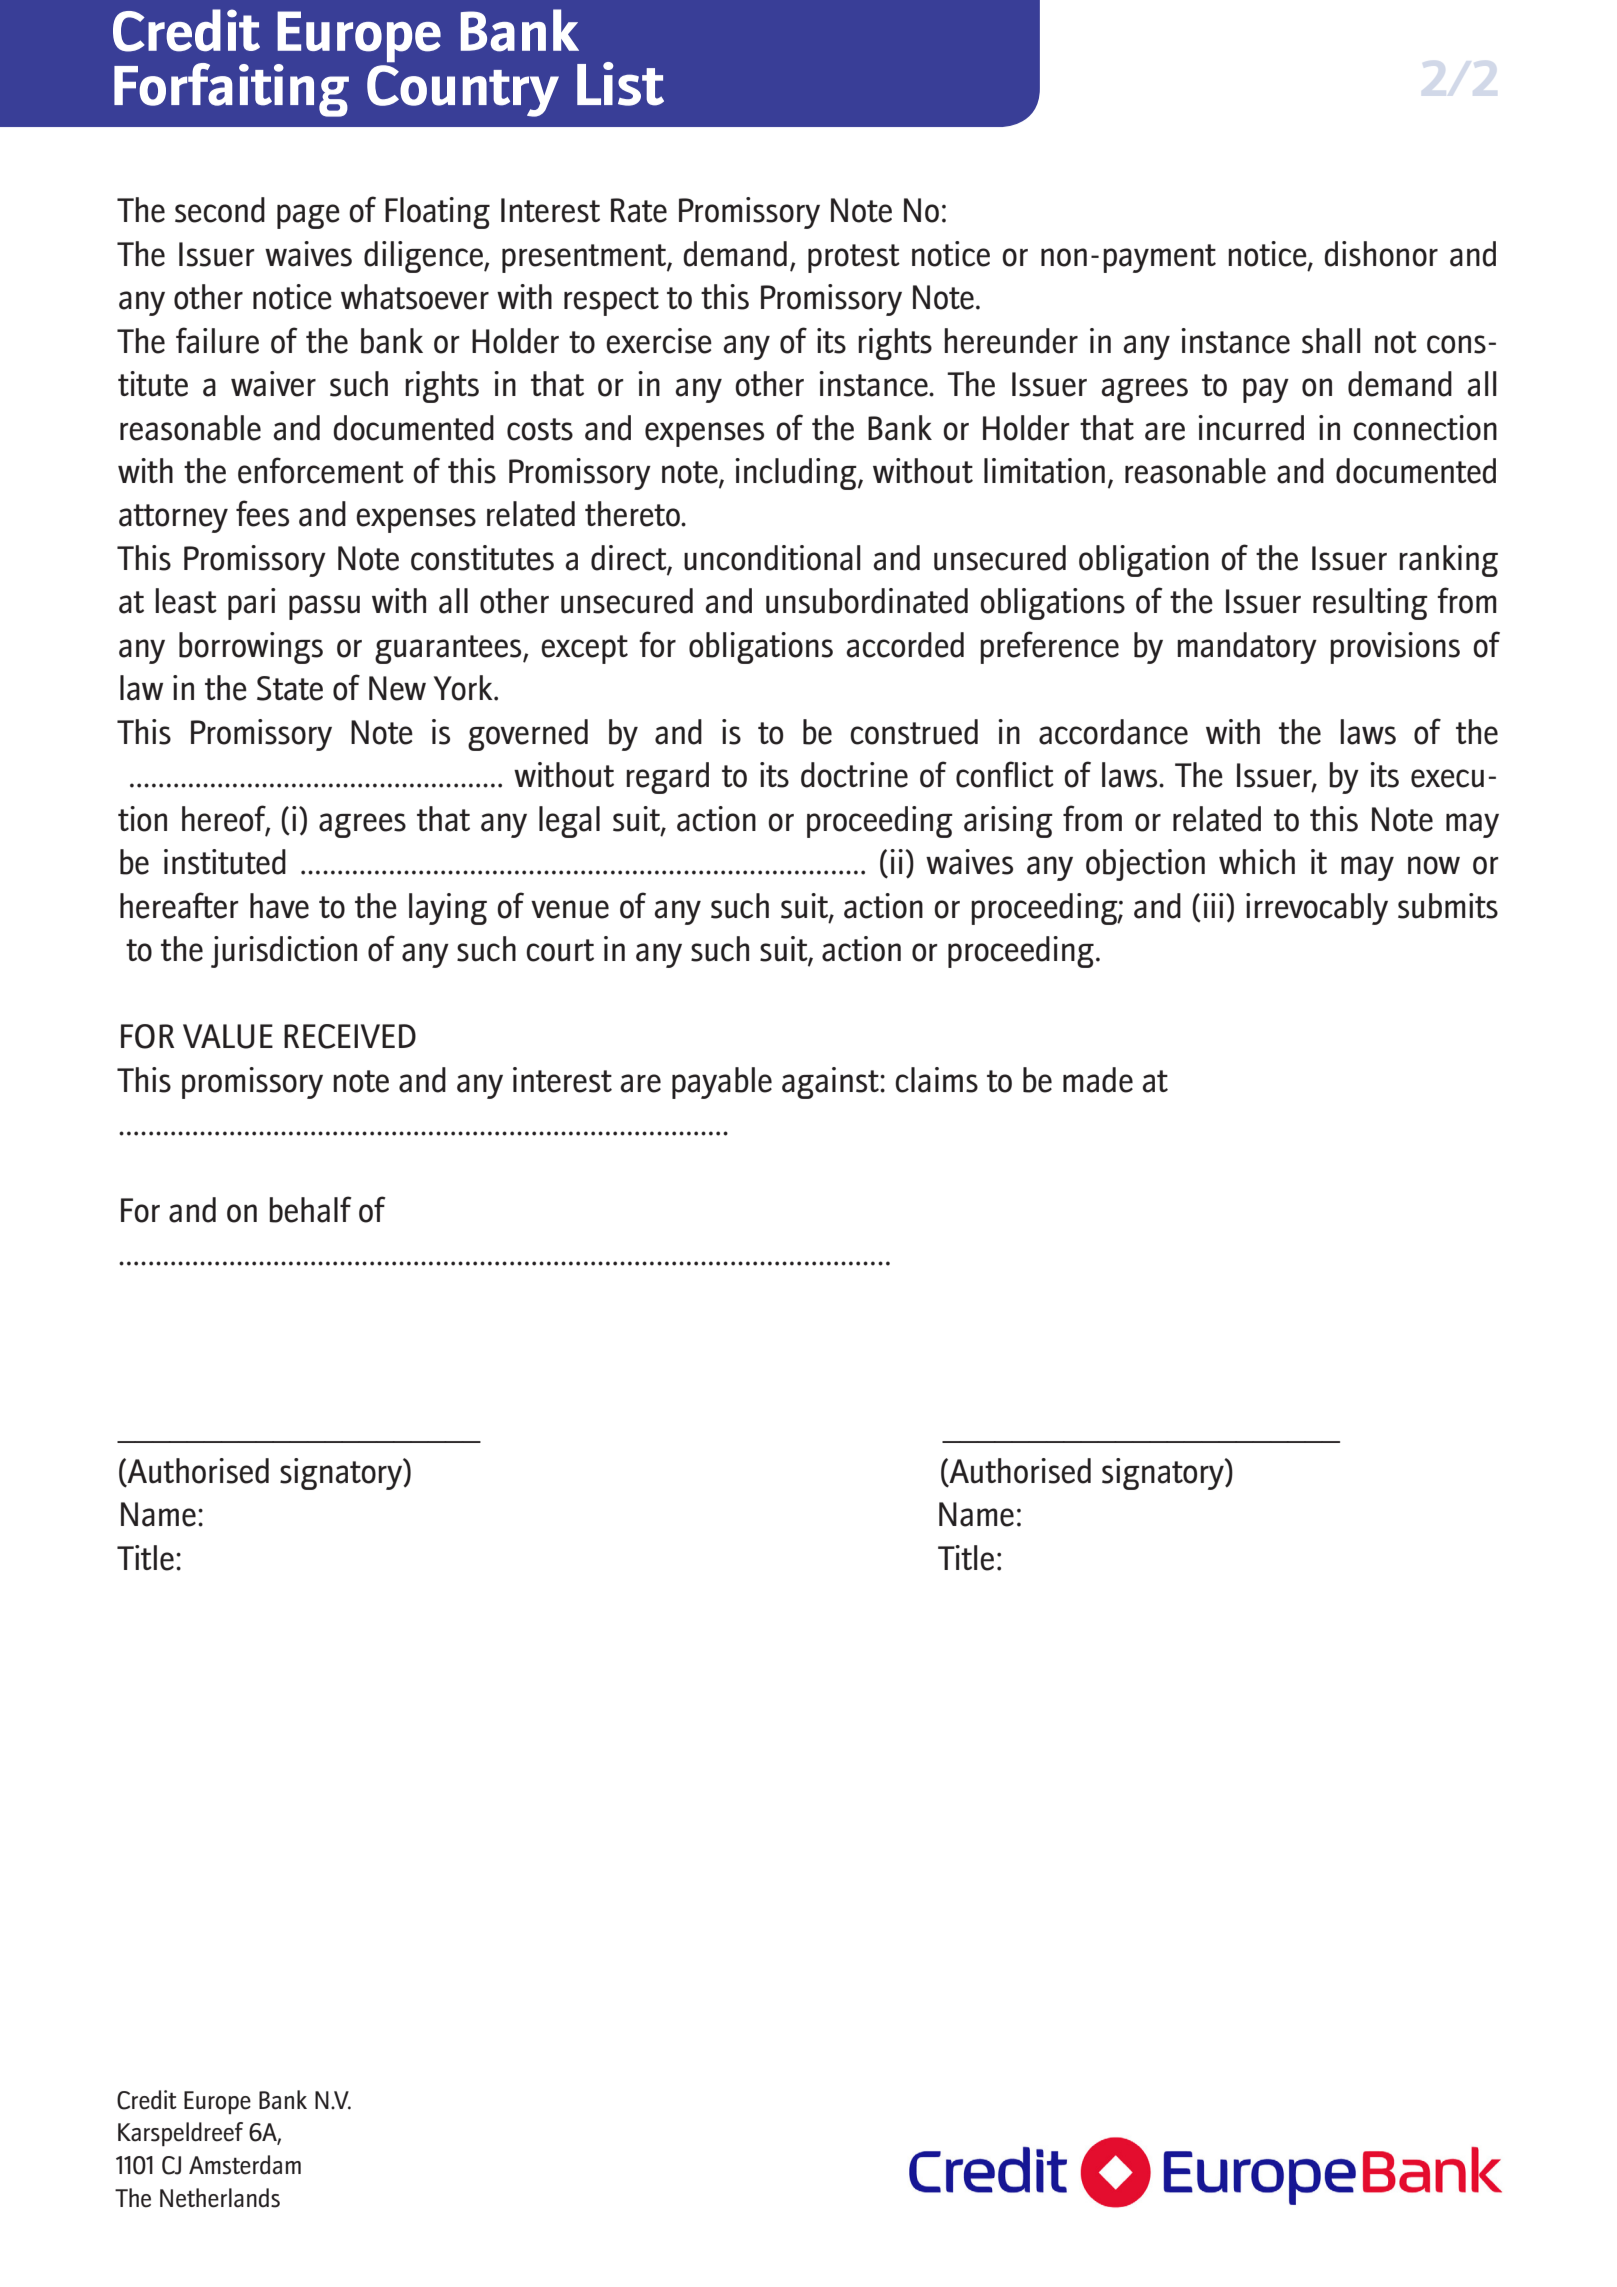 This page has height=2287, width=1617. I want to click on protest, so click(854, 258).
